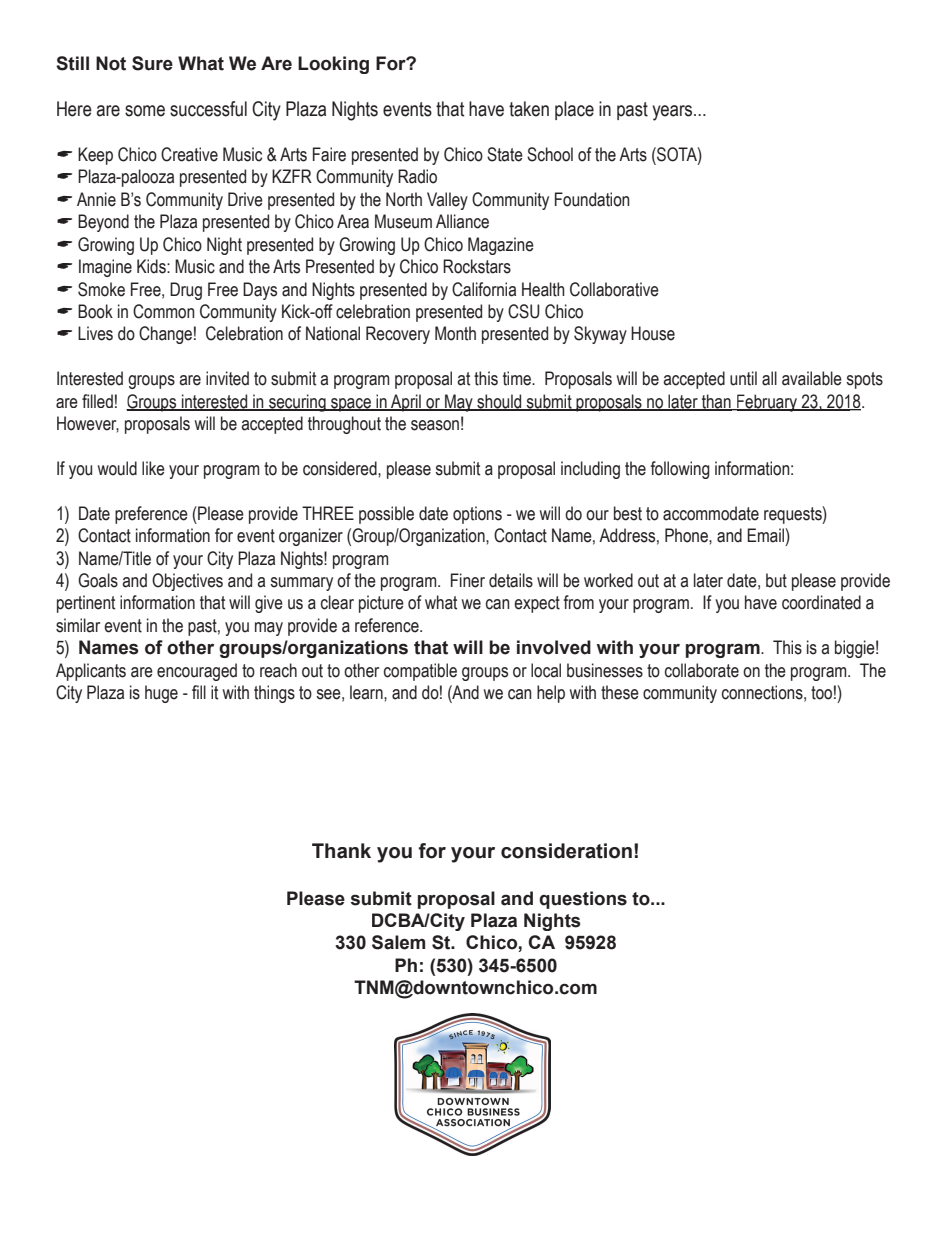  I want to click on encouraged, so click(197, 672).
